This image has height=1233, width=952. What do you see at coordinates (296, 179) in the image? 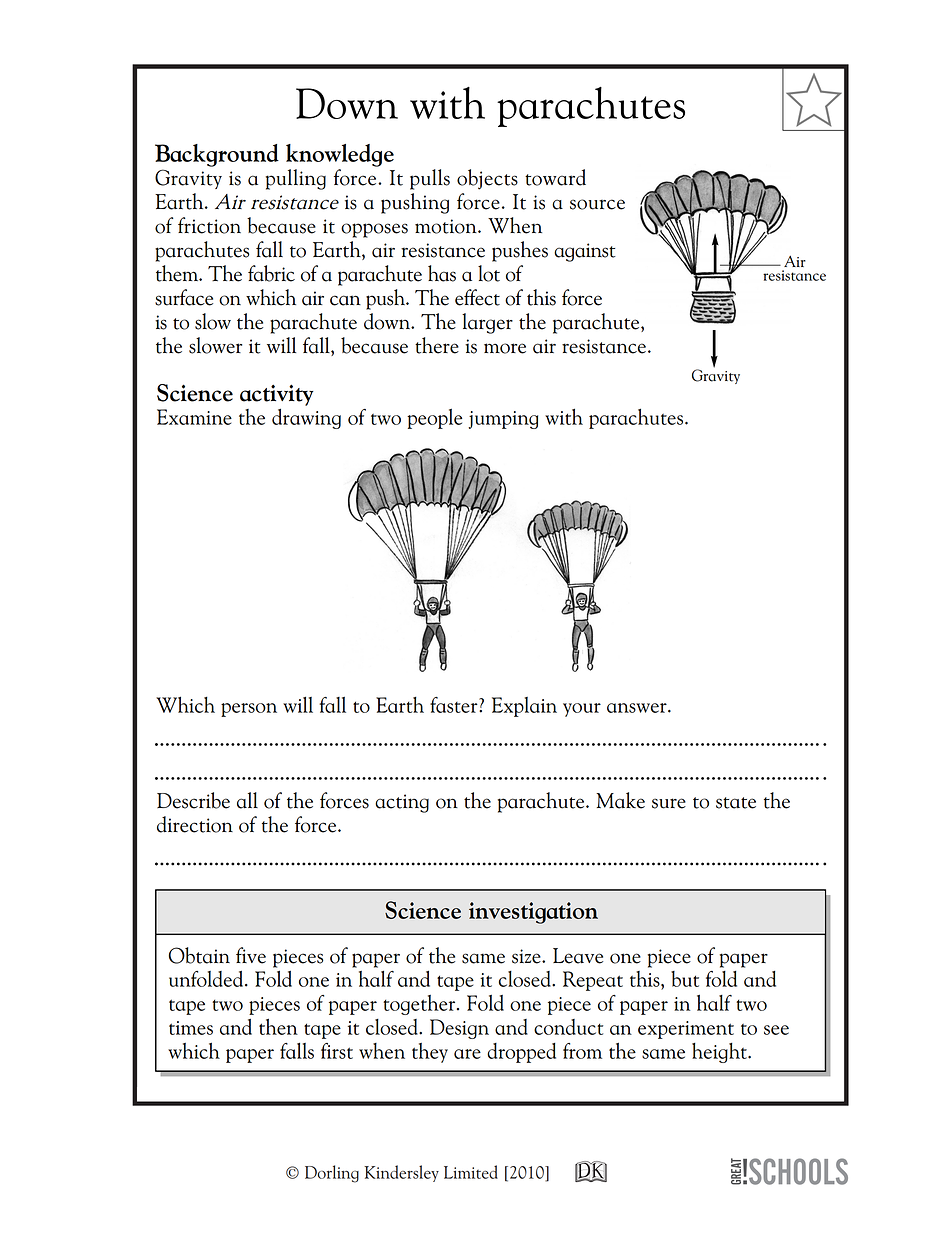
I see `pulling` at bounding box center [296, 179].
